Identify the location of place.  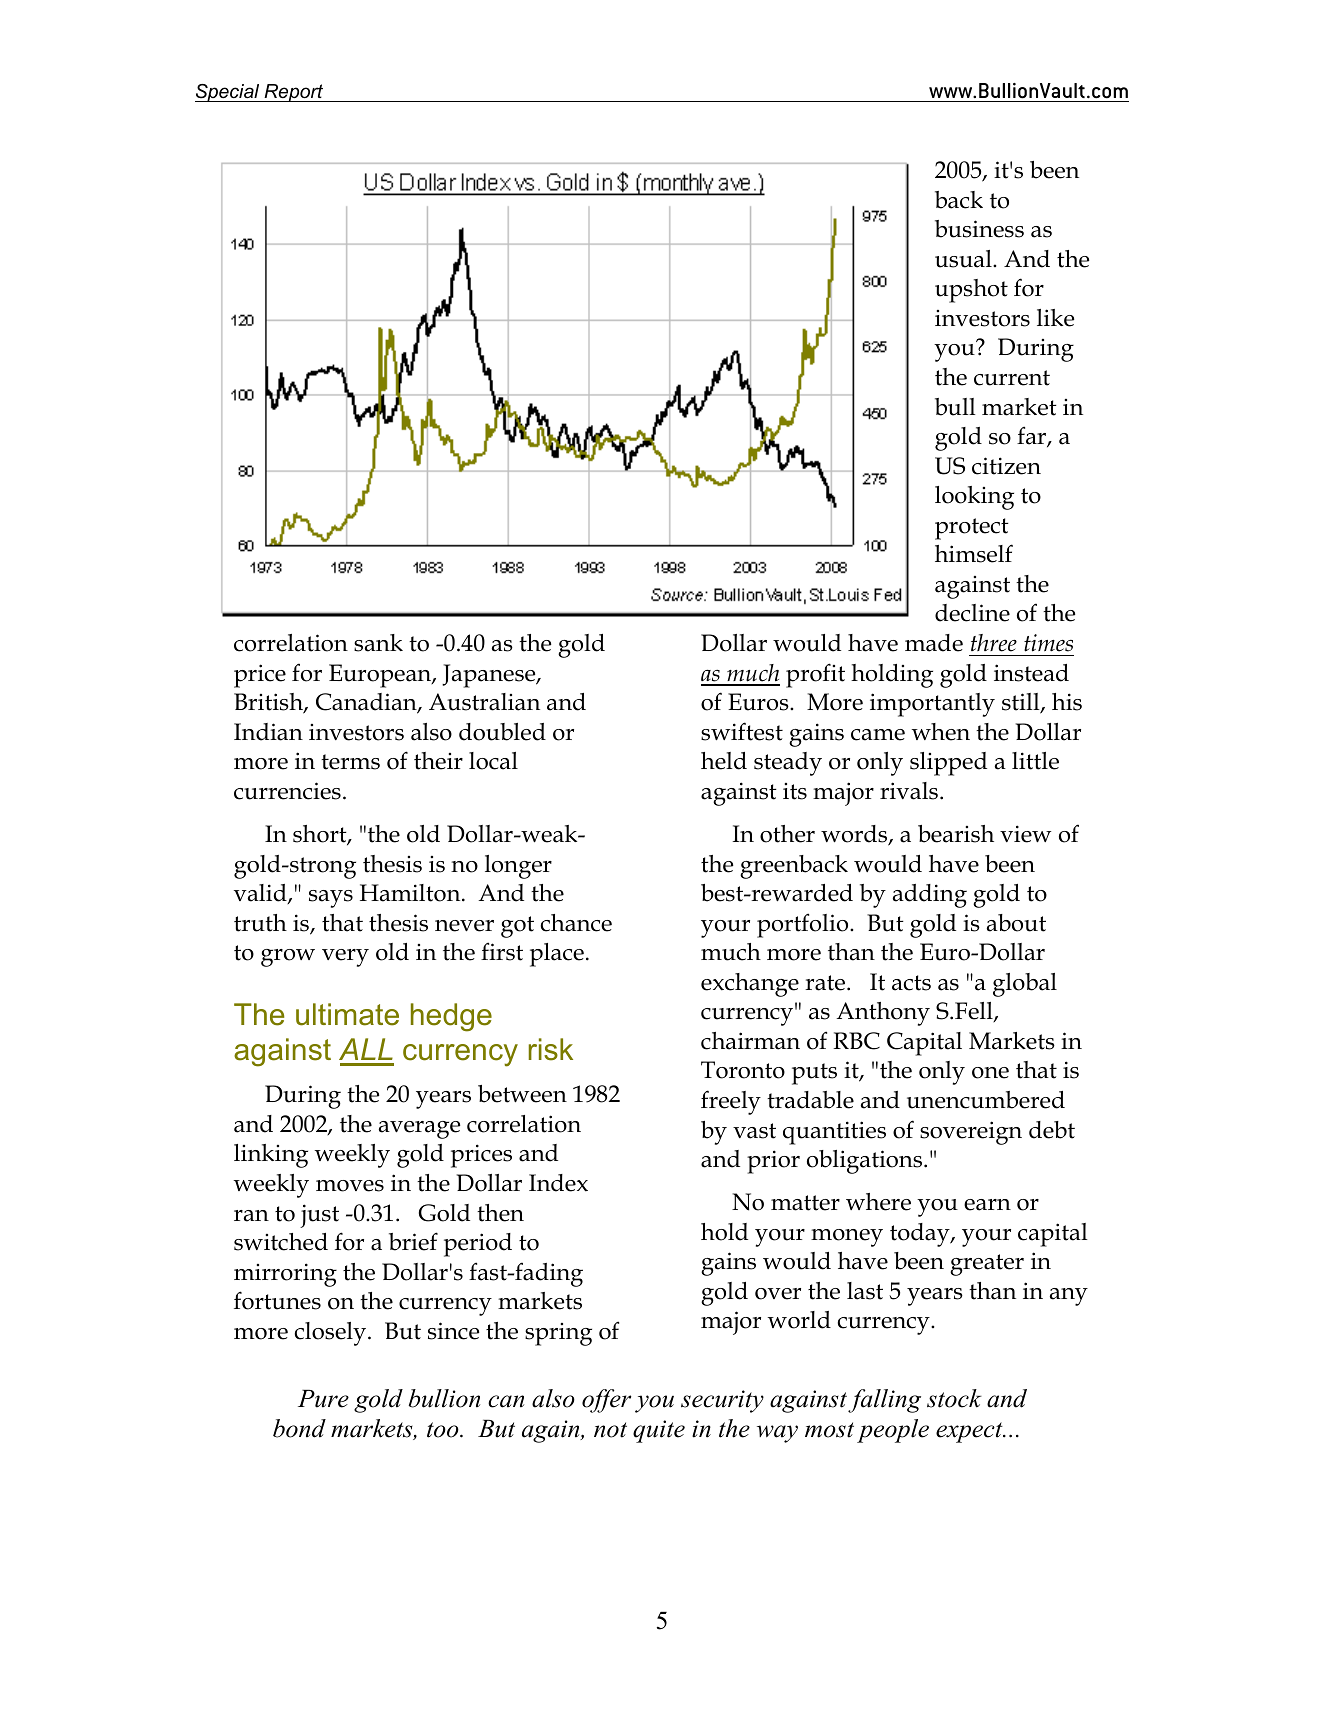
(557, 955).
